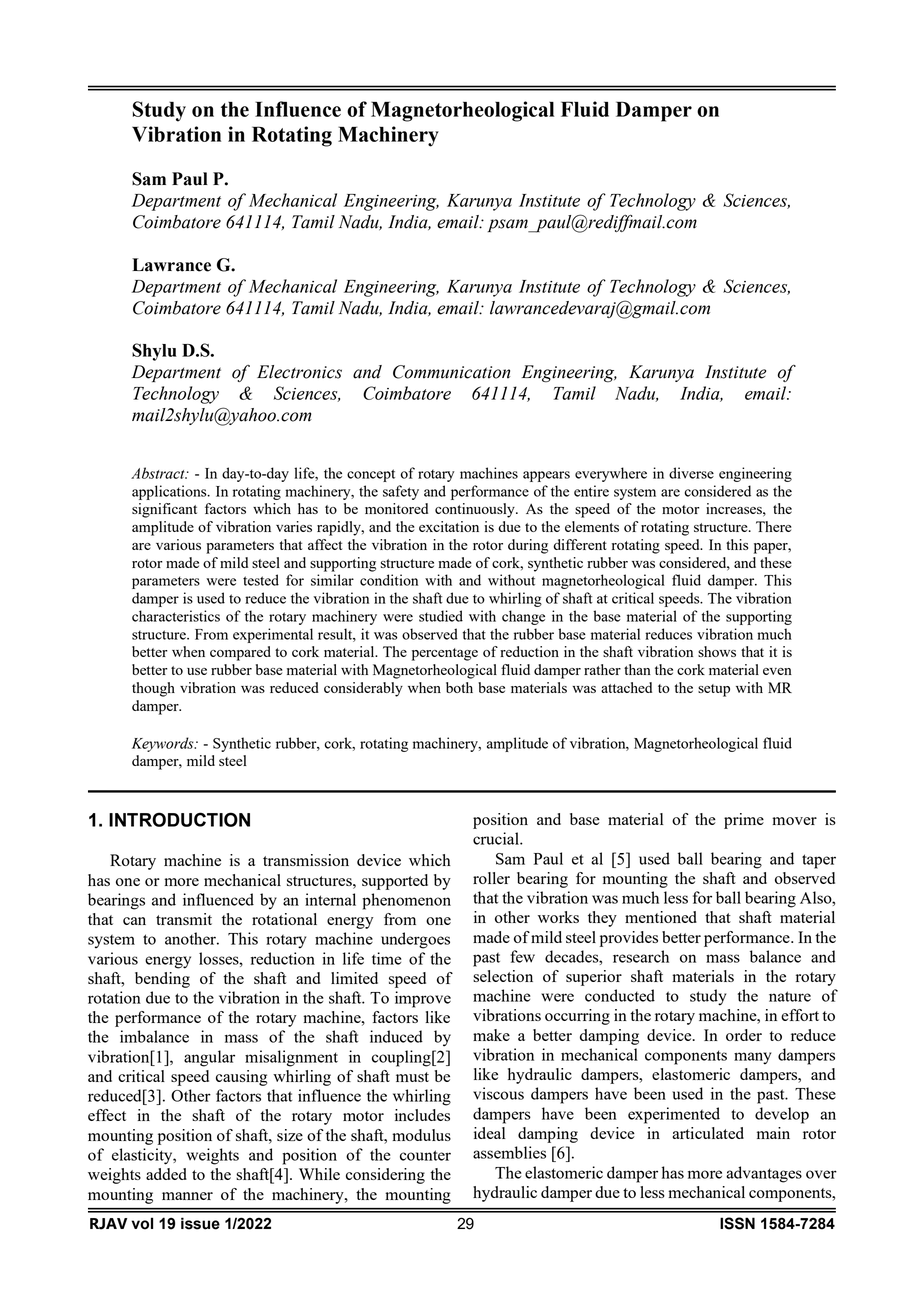 The height and width of the screenshot is (1308, 924). What do you see at coordinates (691, 473) in the screenshot?
I see `diverse` at bounding box center [691, 473].
